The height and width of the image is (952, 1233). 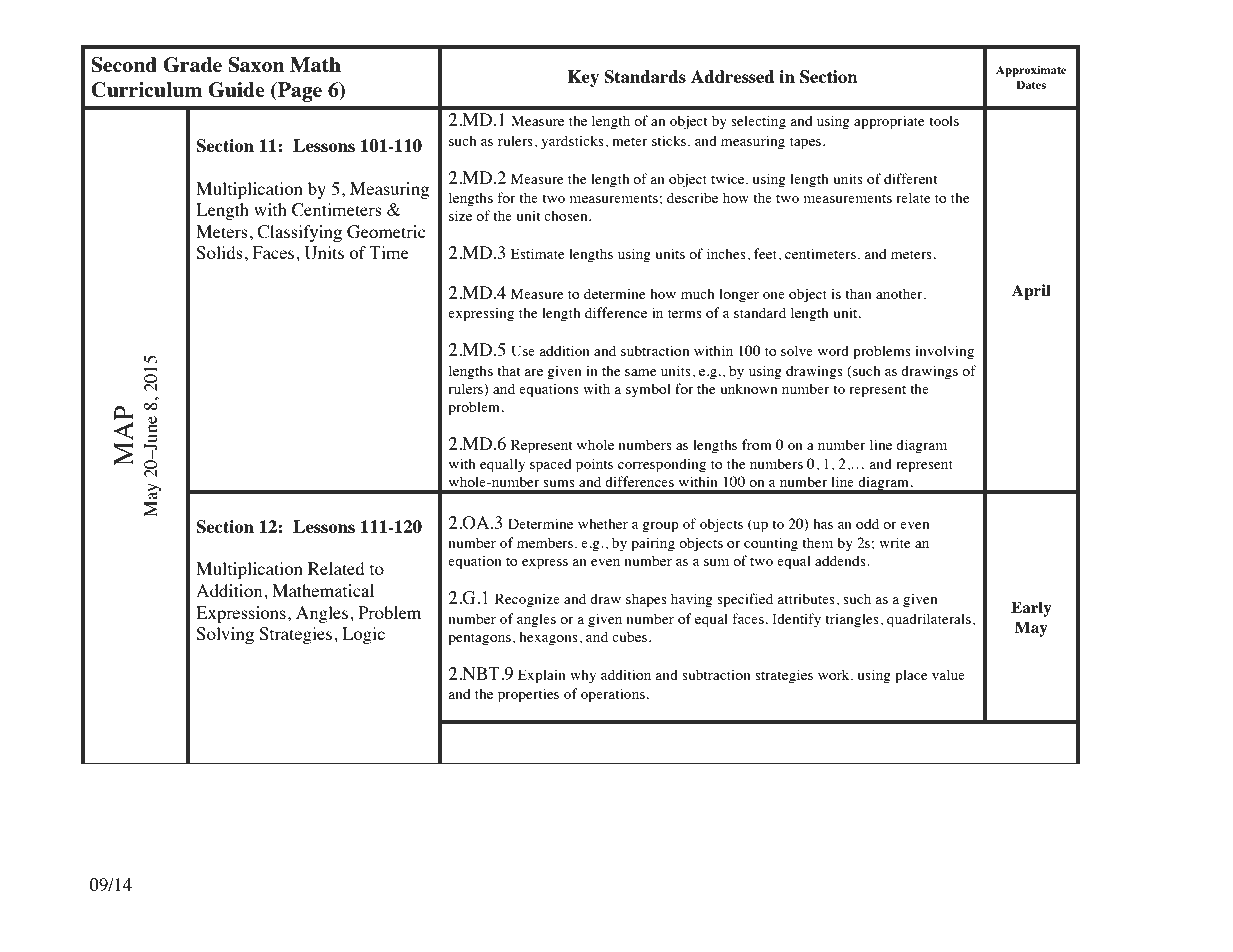 I want to click on Solving, so click(x=225, y=635).
